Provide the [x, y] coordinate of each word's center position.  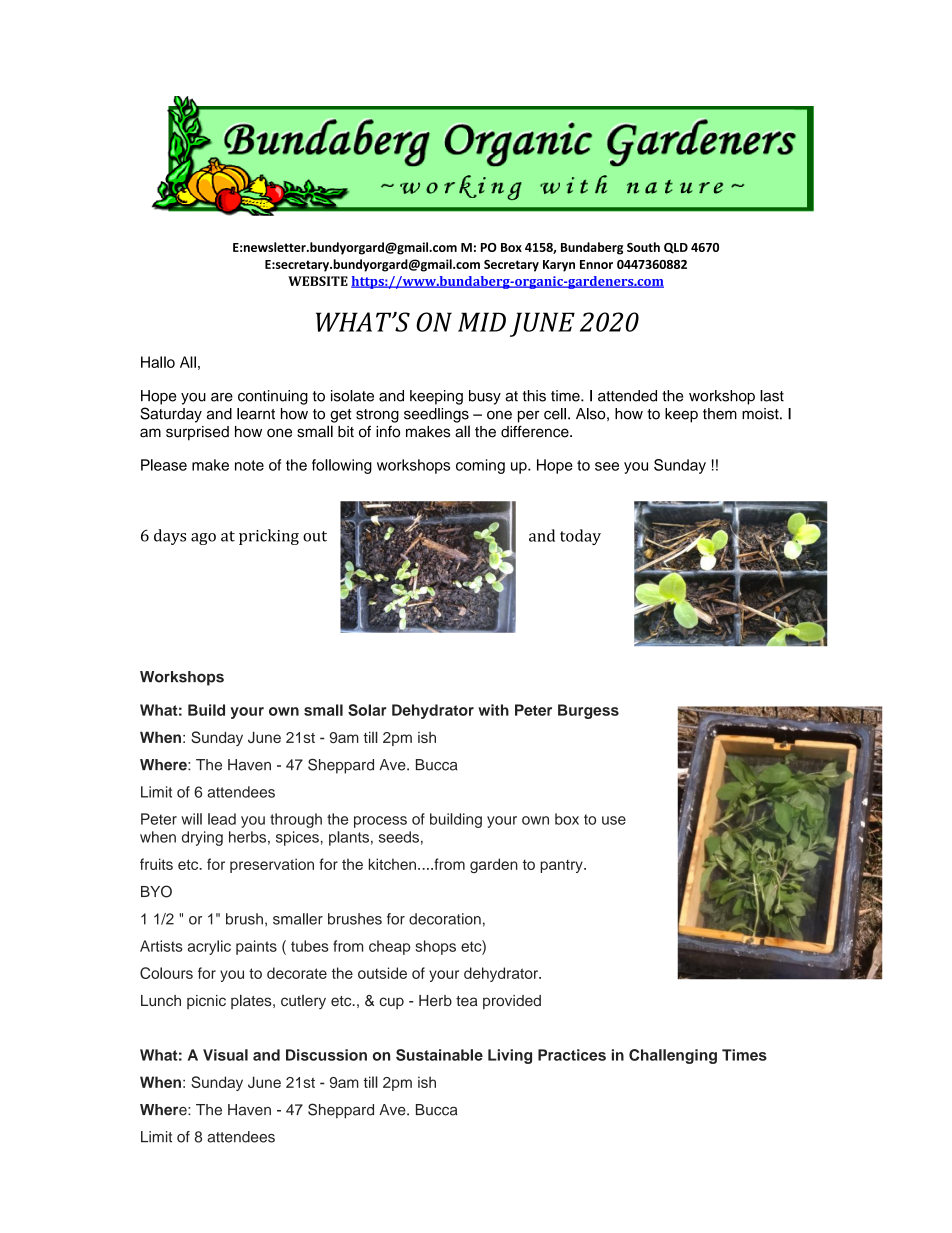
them [720, 414]
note [249, 465]
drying [202, 838]
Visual [225, 1055]
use [614, 820]
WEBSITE [318, 281]
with [493, 710]
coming [480, 466]
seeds [399, 837]
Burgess [588, 711]
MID [482, 322]
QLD [676, 248]
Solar [367, 710]
